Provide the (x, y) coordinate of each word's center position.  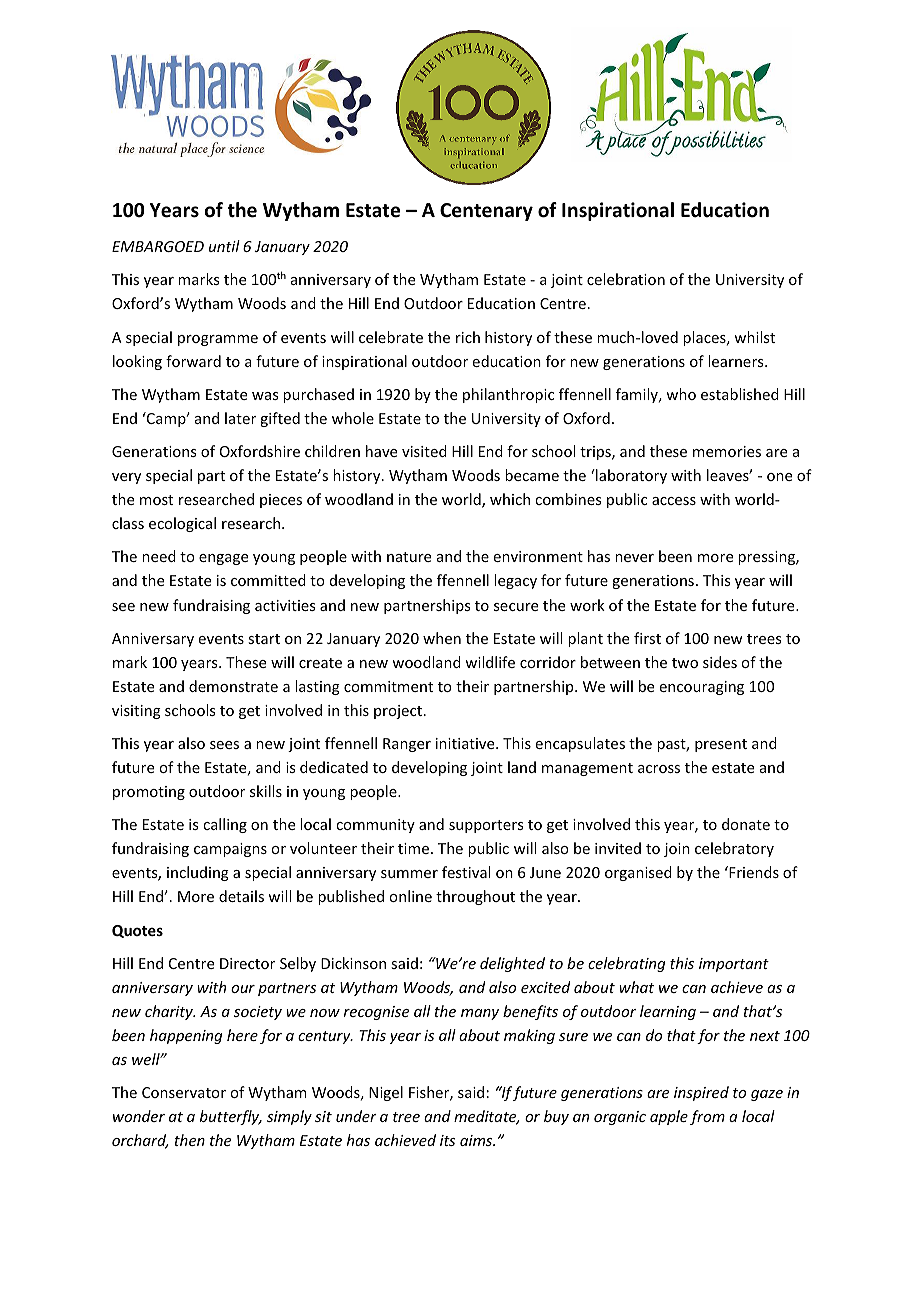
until (224, 246)
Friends (753, 872)
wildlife (490, 662)
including (198, 873)
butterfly (231, 1117)
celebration (626, 279)
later (240, 418)
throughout (475, 897)
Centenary (486, 212)
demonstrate (233, 686)
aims (477, 1140)
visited (424, 451)
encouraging (702, 688)
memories (727, 451)
